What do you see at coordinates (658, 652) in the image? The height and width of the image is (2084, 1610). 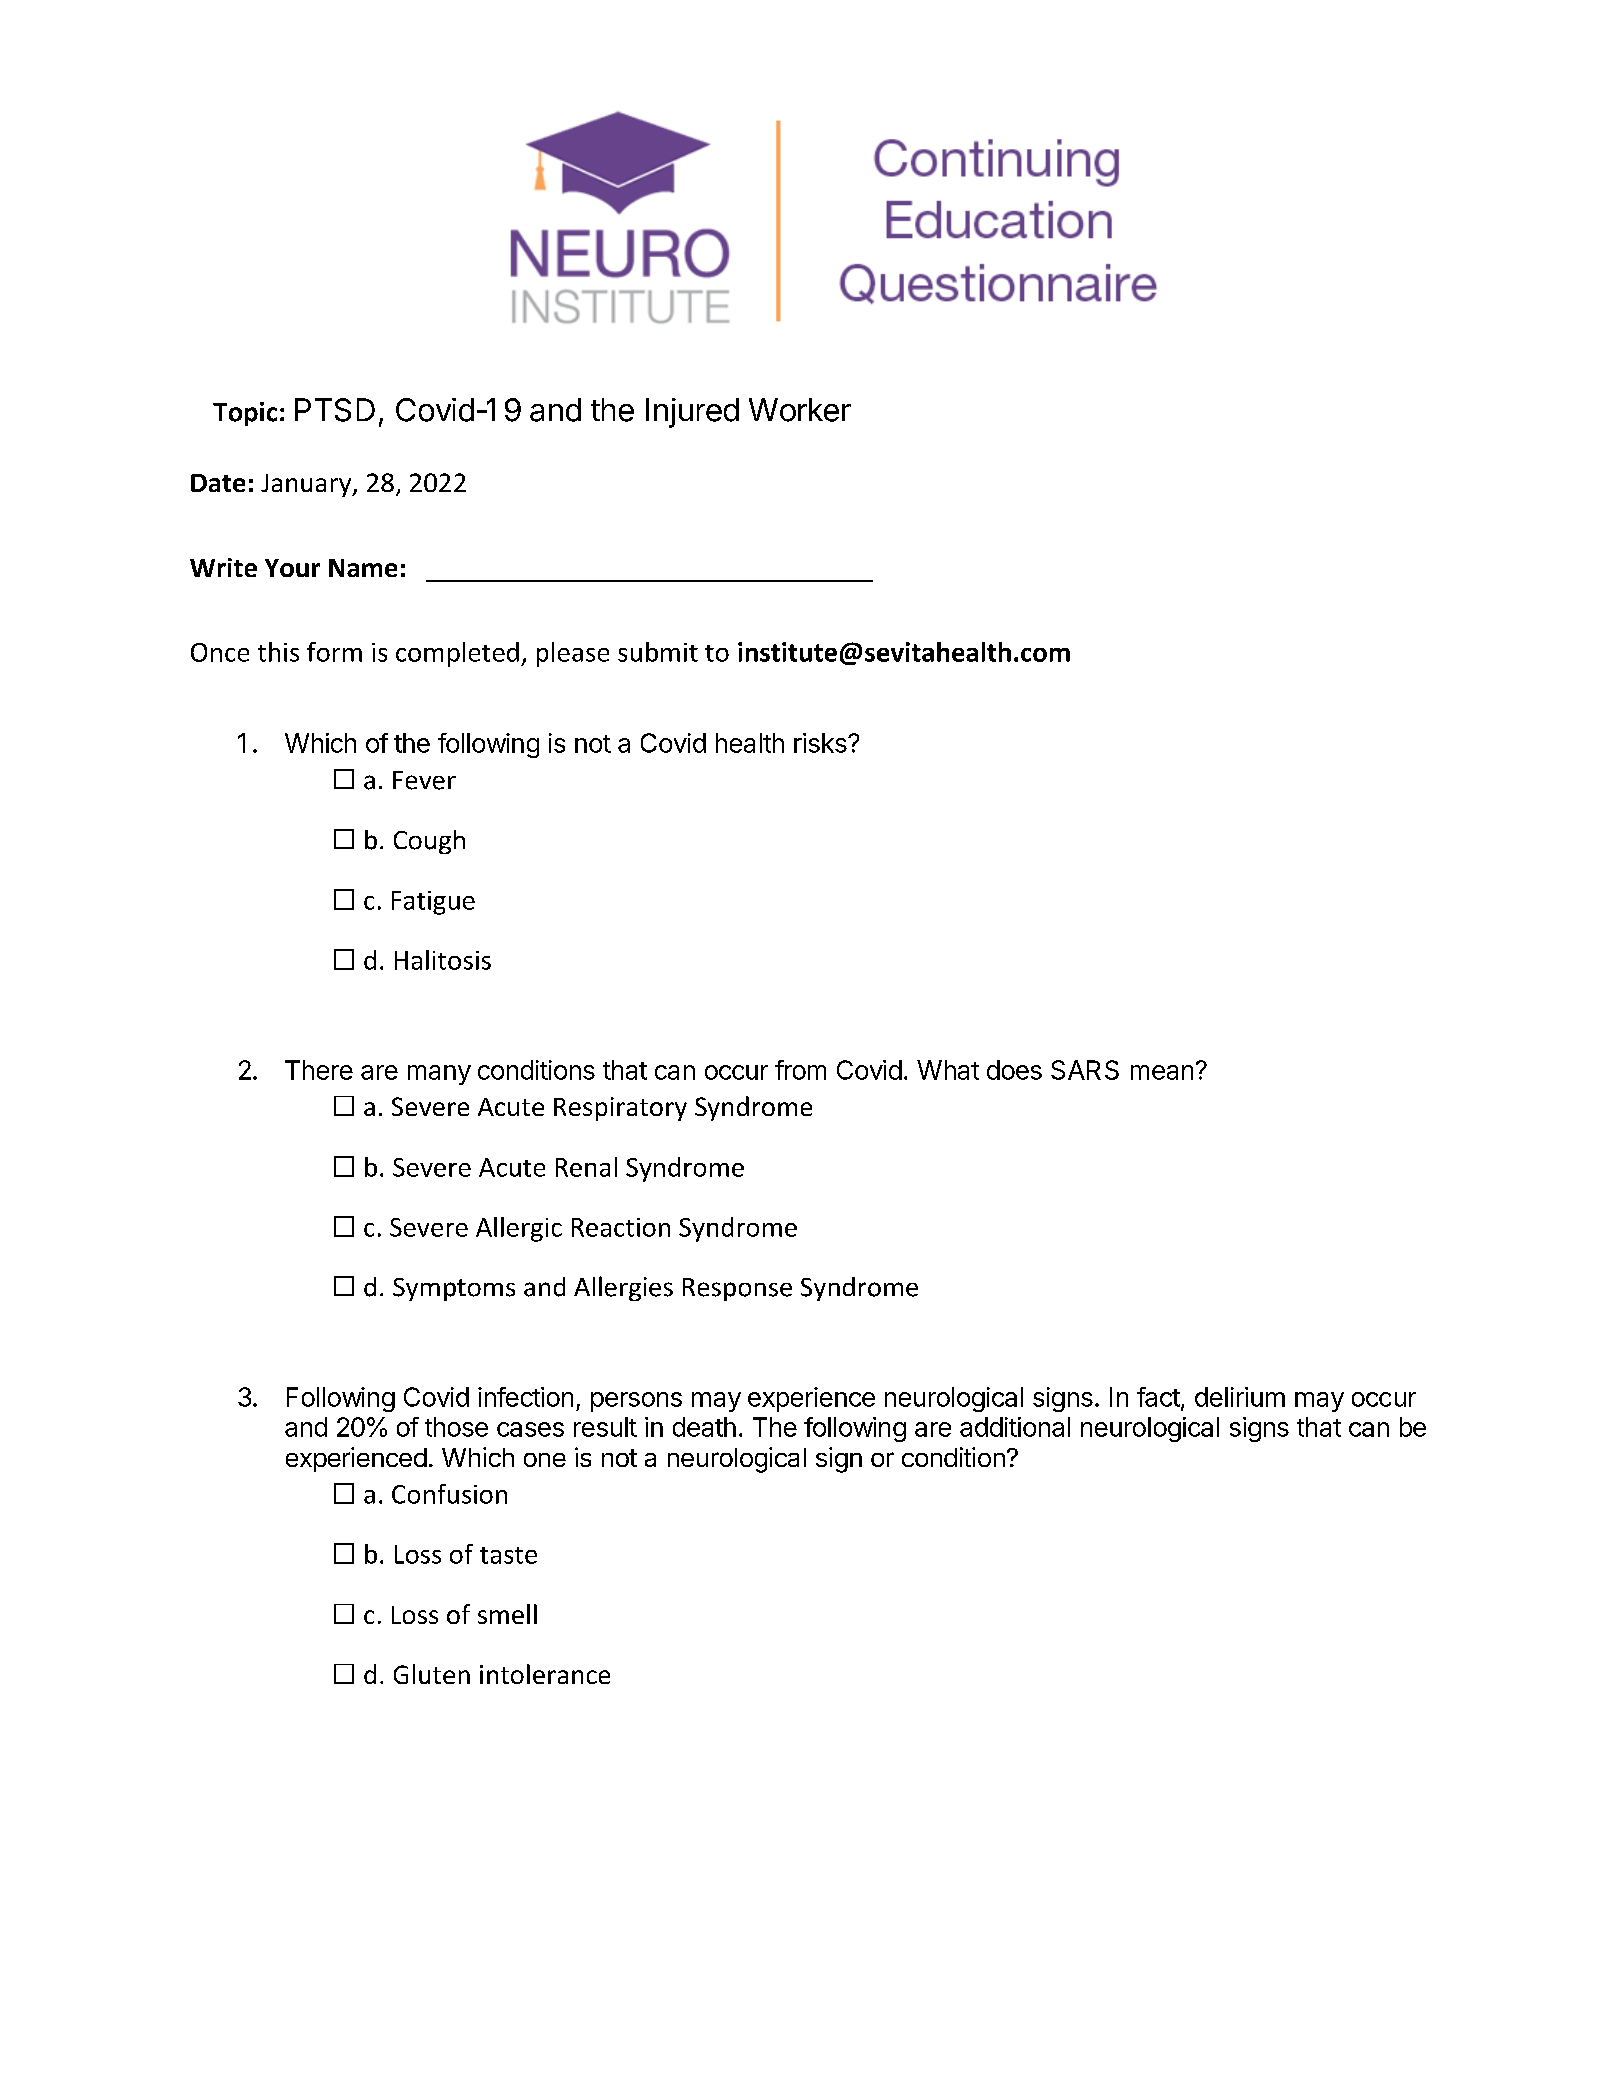 I see `submit` at bounding box center [658, 652].
